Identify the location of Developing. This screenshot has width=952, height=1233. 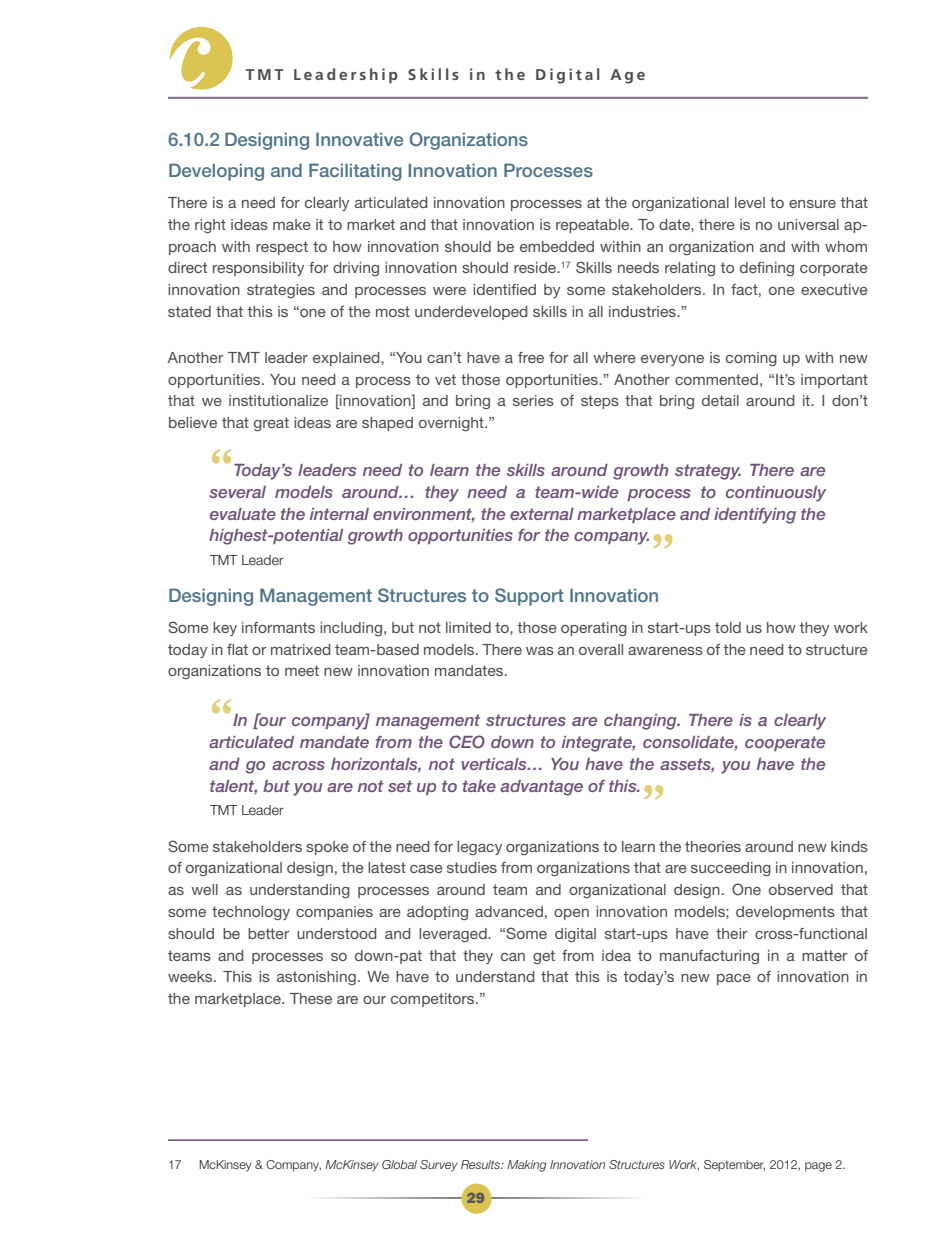
(216, 172).
